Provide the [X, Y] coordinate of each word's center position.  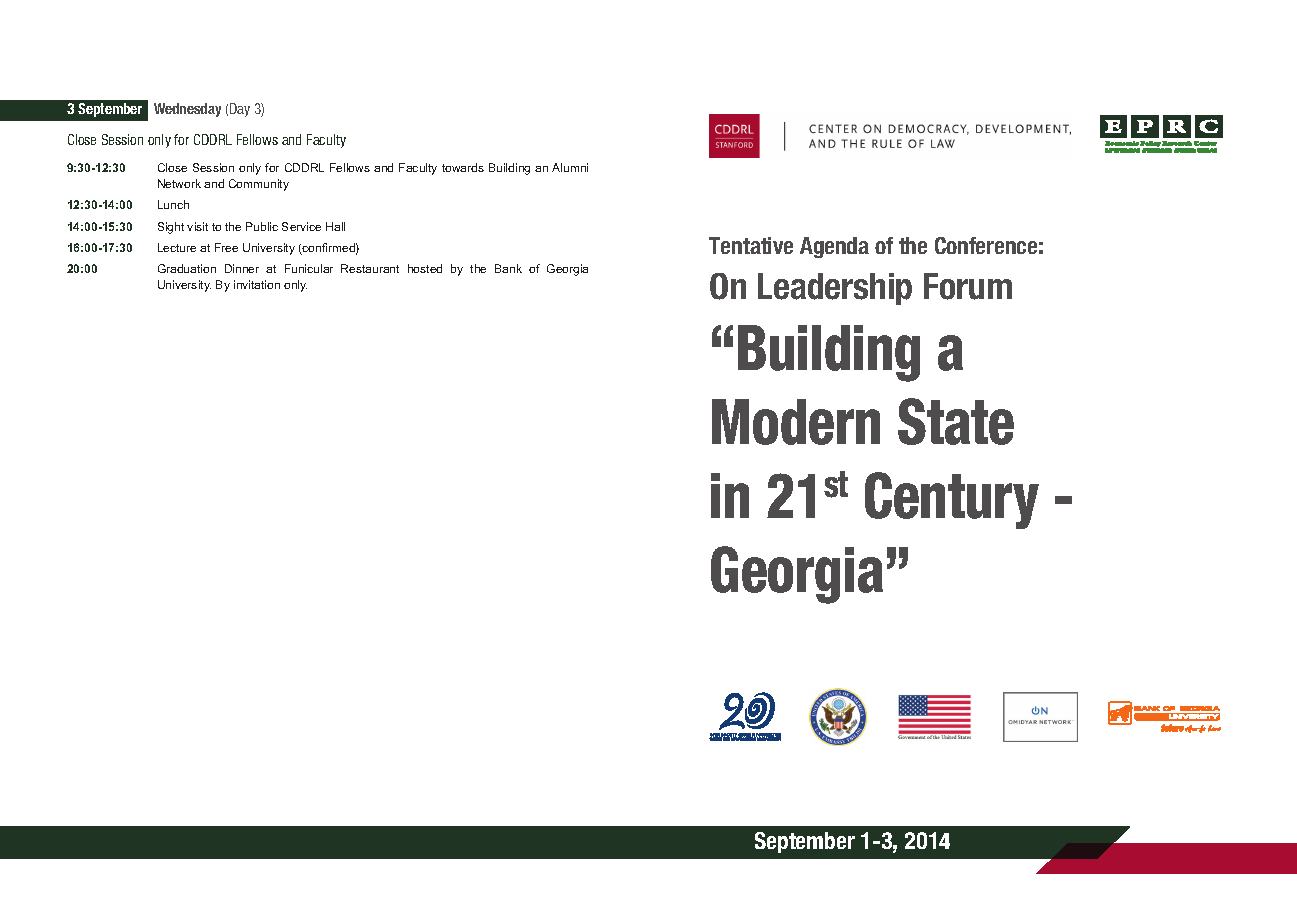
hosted [425, 268]
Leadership [835, 289]
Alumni [570, 167]
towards [463, 167]
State [956, 421]
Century [952, 500]
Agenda [834, 247]
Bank [508, 268]
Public [262, 226]
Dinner [242, 268]
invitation [257, 284]
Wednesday [187, 110]
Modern [796, 422]
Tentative [751, 245]
